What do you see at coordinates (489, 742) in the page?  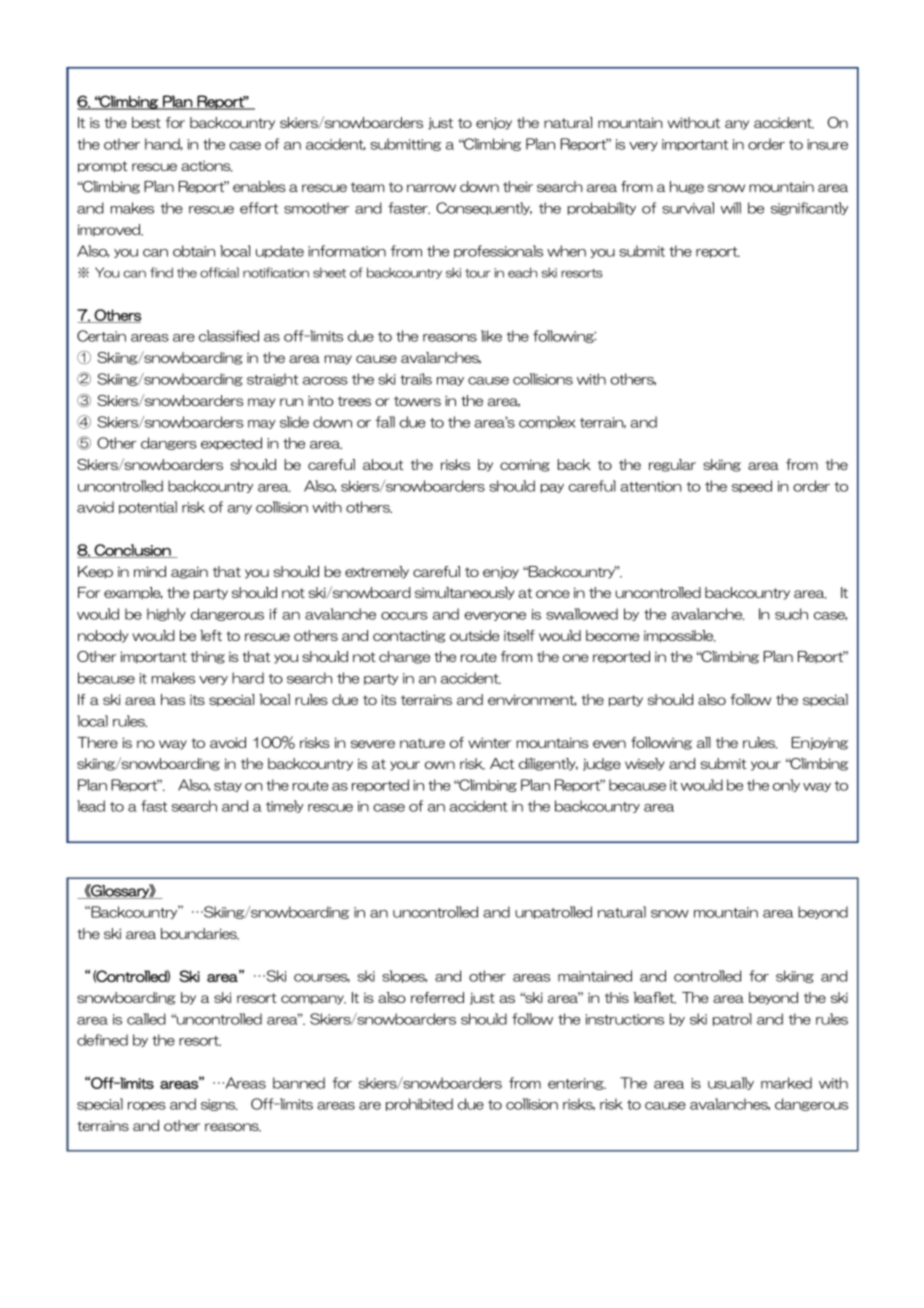 I see `winter` at bounding box center [489, 742].
